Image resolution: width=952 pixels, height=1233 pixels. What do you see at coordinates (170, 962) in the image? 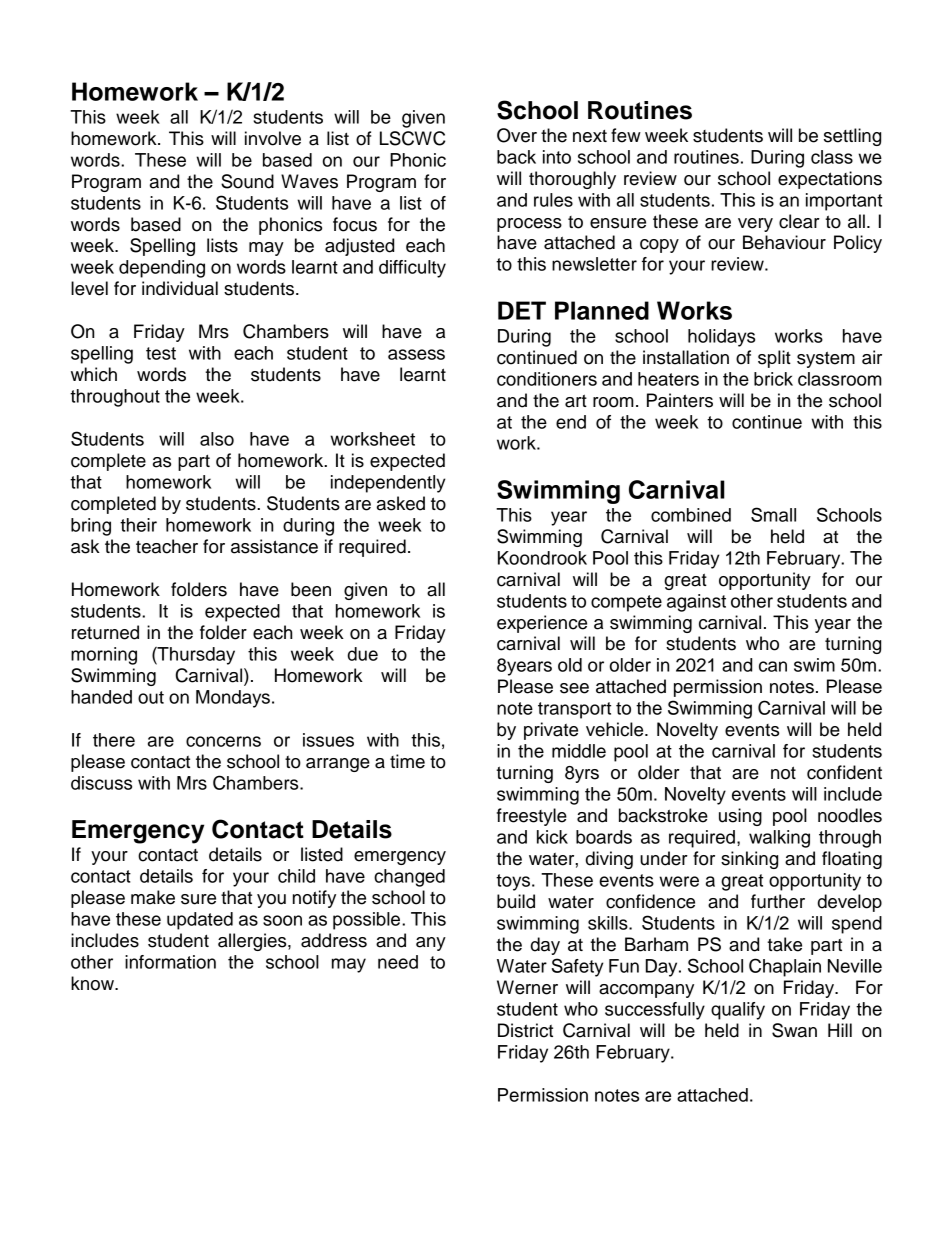
I see `information` at bounding box center [170, 962].
